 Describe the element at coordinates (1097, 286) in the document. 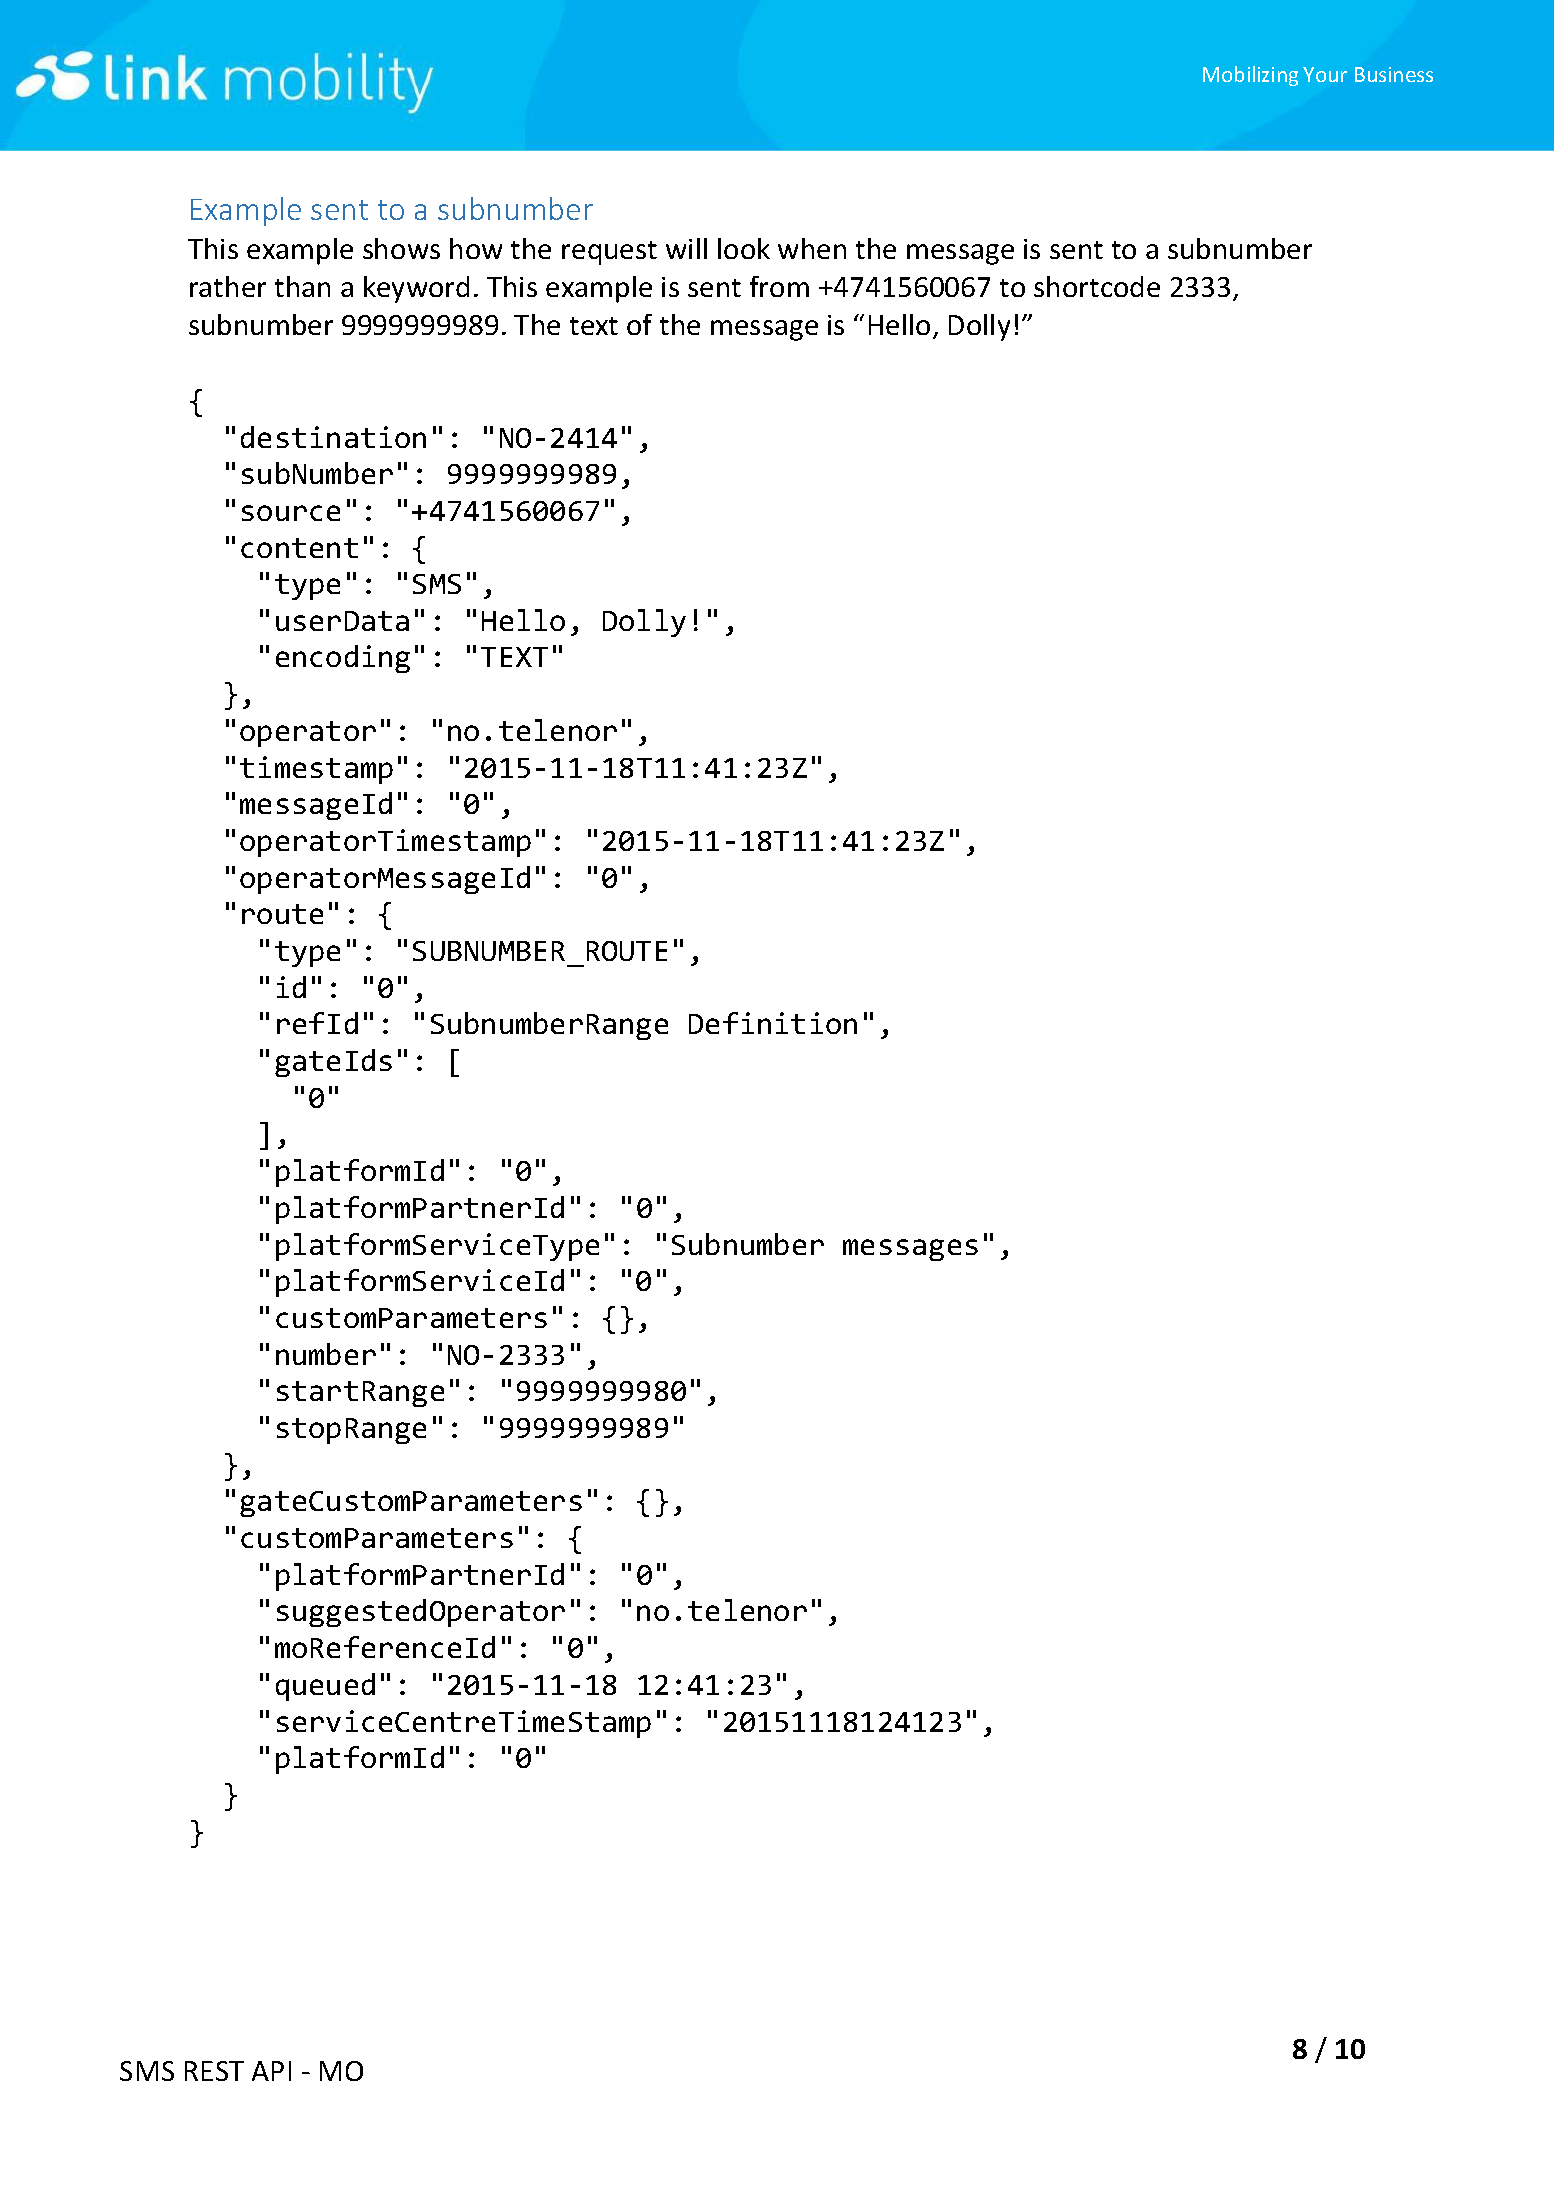

I see `shortcode` at that location.
